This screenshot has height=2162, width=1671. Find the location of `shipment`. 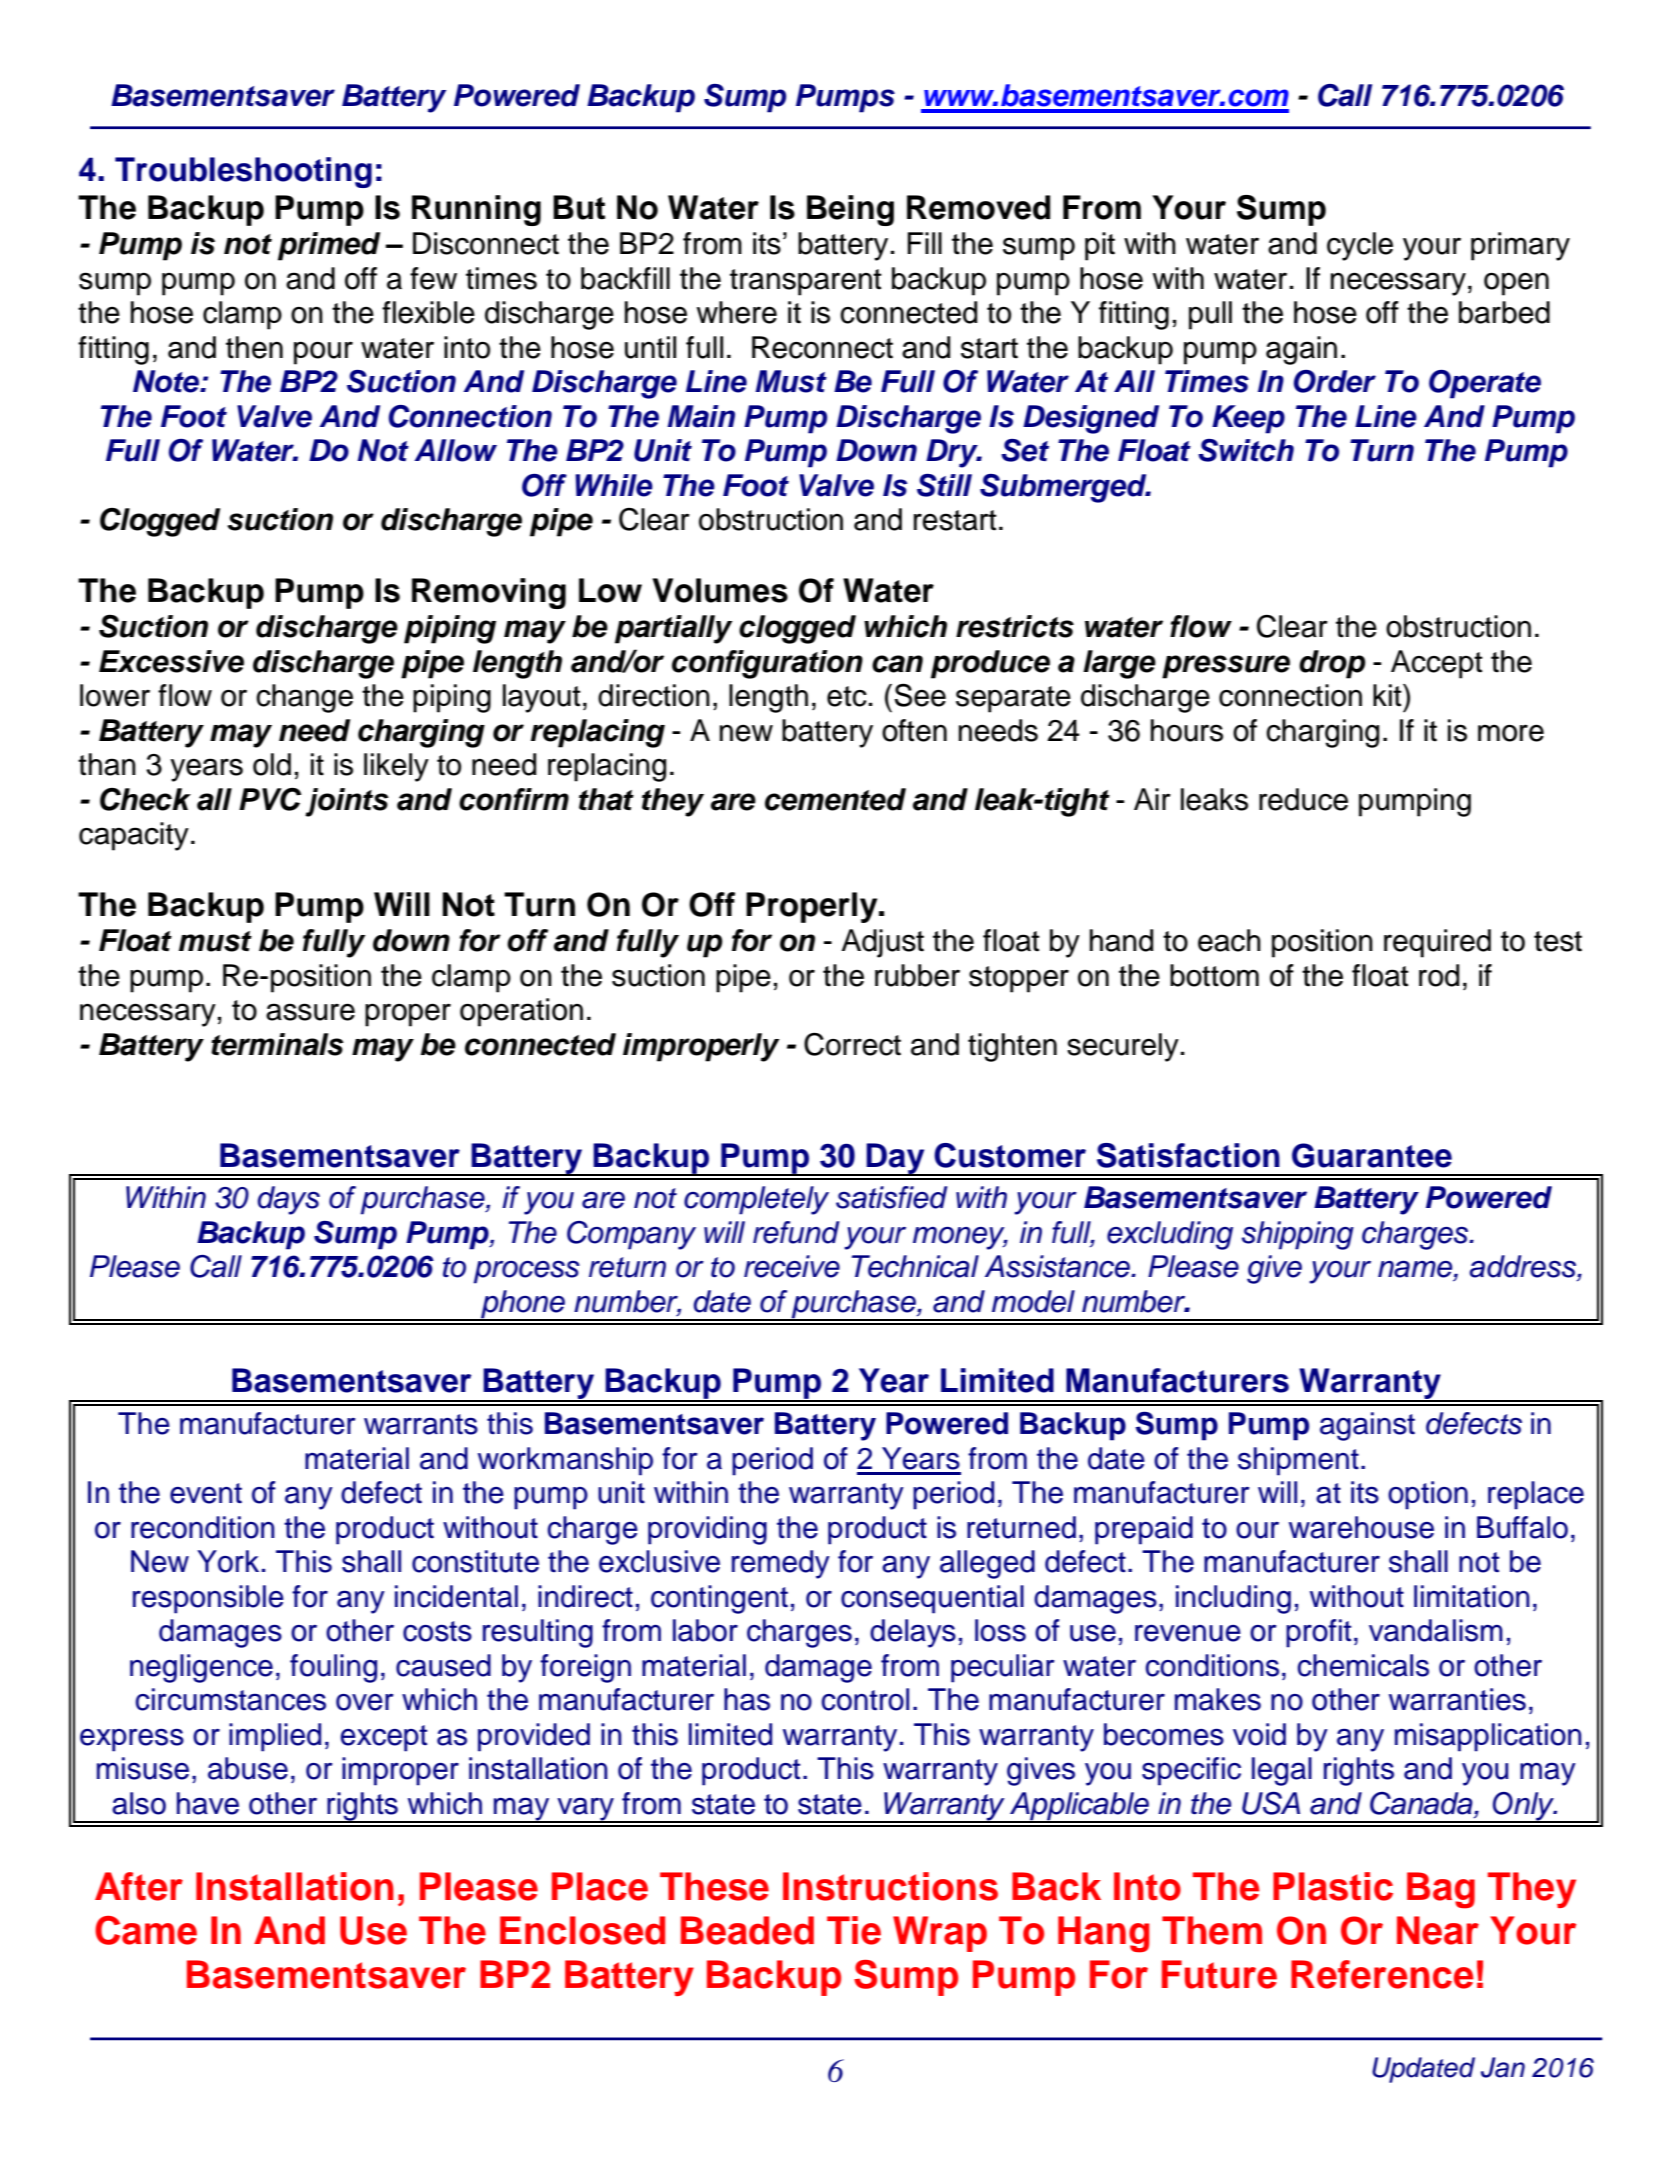

shipment is located at coordinates (1298, 1461).
